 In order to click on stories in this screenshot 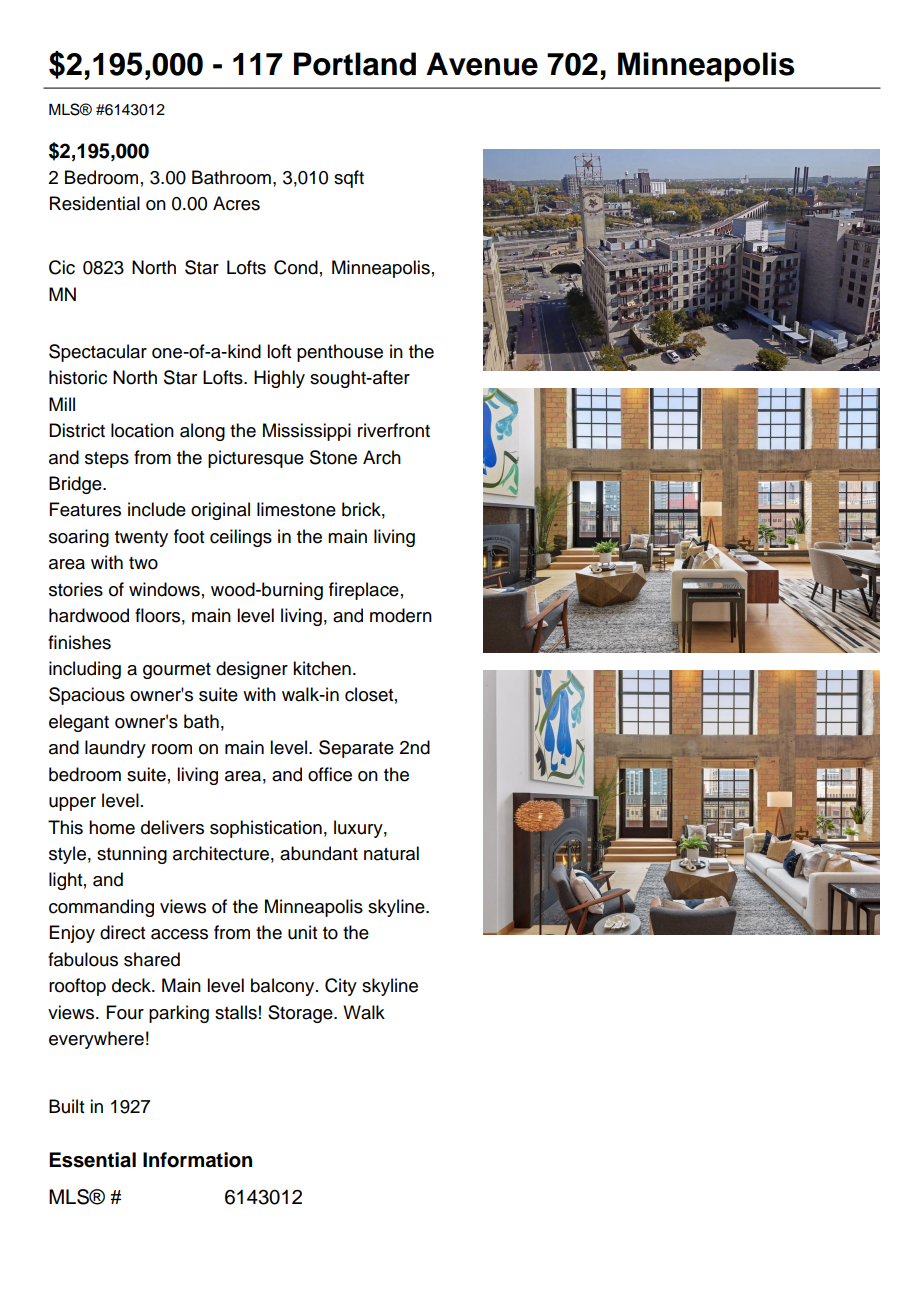, I will do `click(76, 589)`.
